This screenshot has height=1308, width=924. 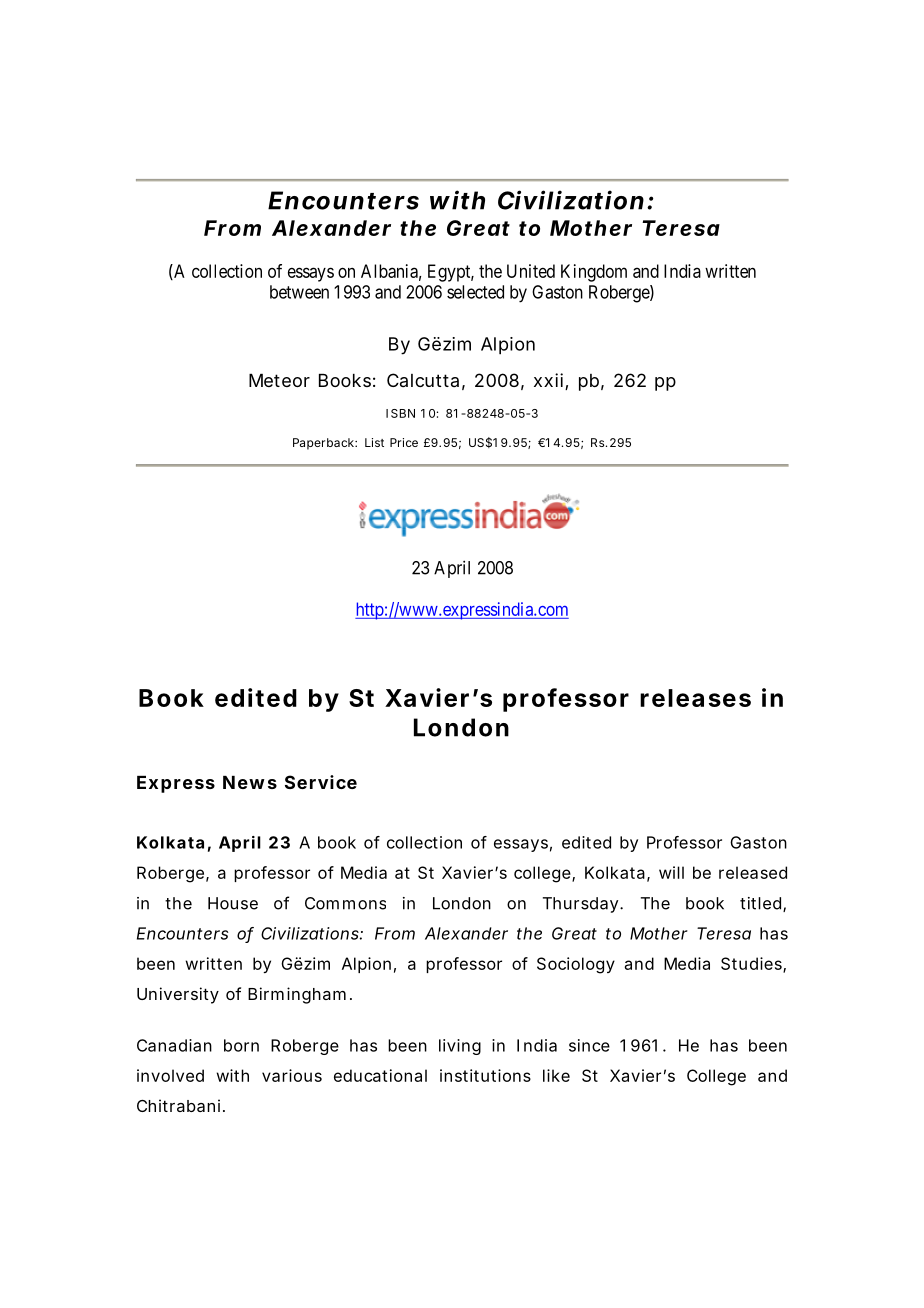 I want to click on living, so click(x=460, y=1047).
